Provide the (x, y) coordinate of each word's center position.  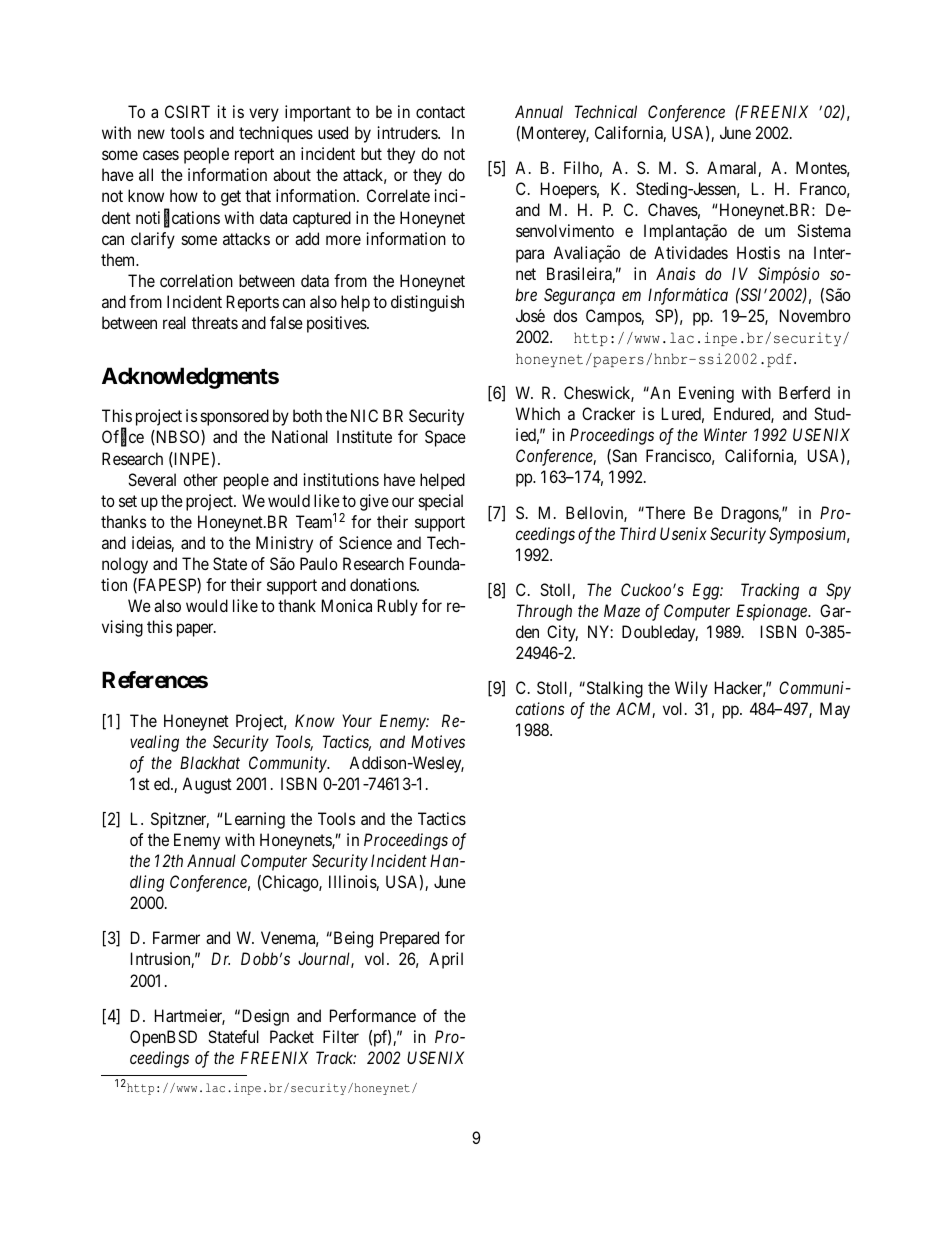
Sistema (824, 230)
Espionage (772, 612)
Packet (292, 1036)
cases (161, 155)
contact (440, 112)
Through (544, 612)
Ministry (284, 544)
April (446, 960)
